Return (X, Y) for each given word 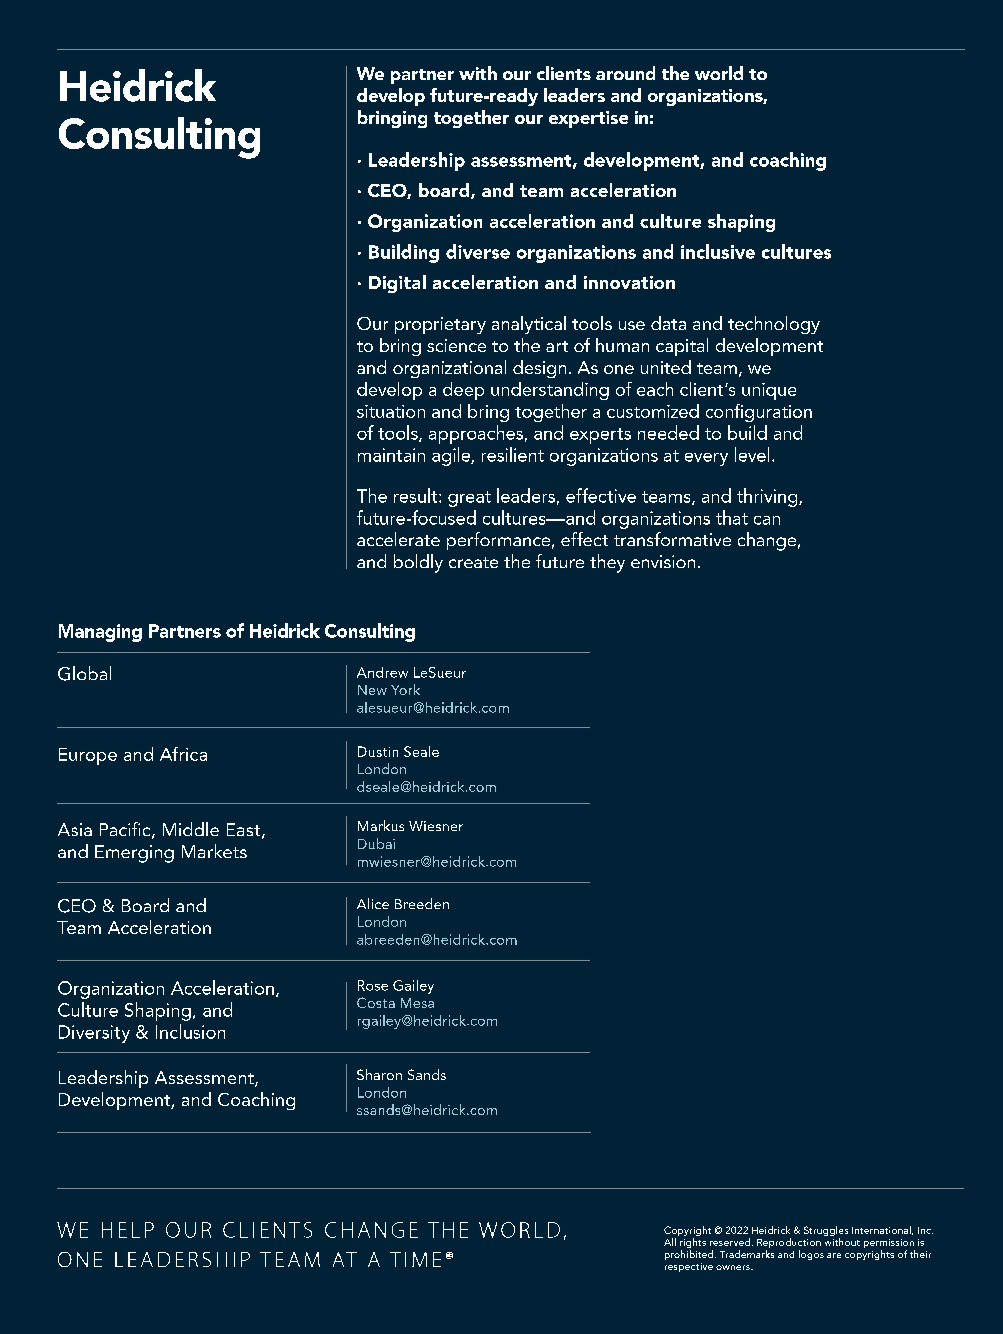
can (767, 520)
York (405, 689)
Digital (397, 284)
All (670, 1242)
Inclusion (190, 1031)
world (719, 73)
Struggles (826, 1232)
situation (391, 411)
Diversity (94, 1034)
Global (84, 673)
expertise (588, 119)
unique (769, 391)
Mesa (417, 1003)
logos (811, 1255)
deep (463, 391)
